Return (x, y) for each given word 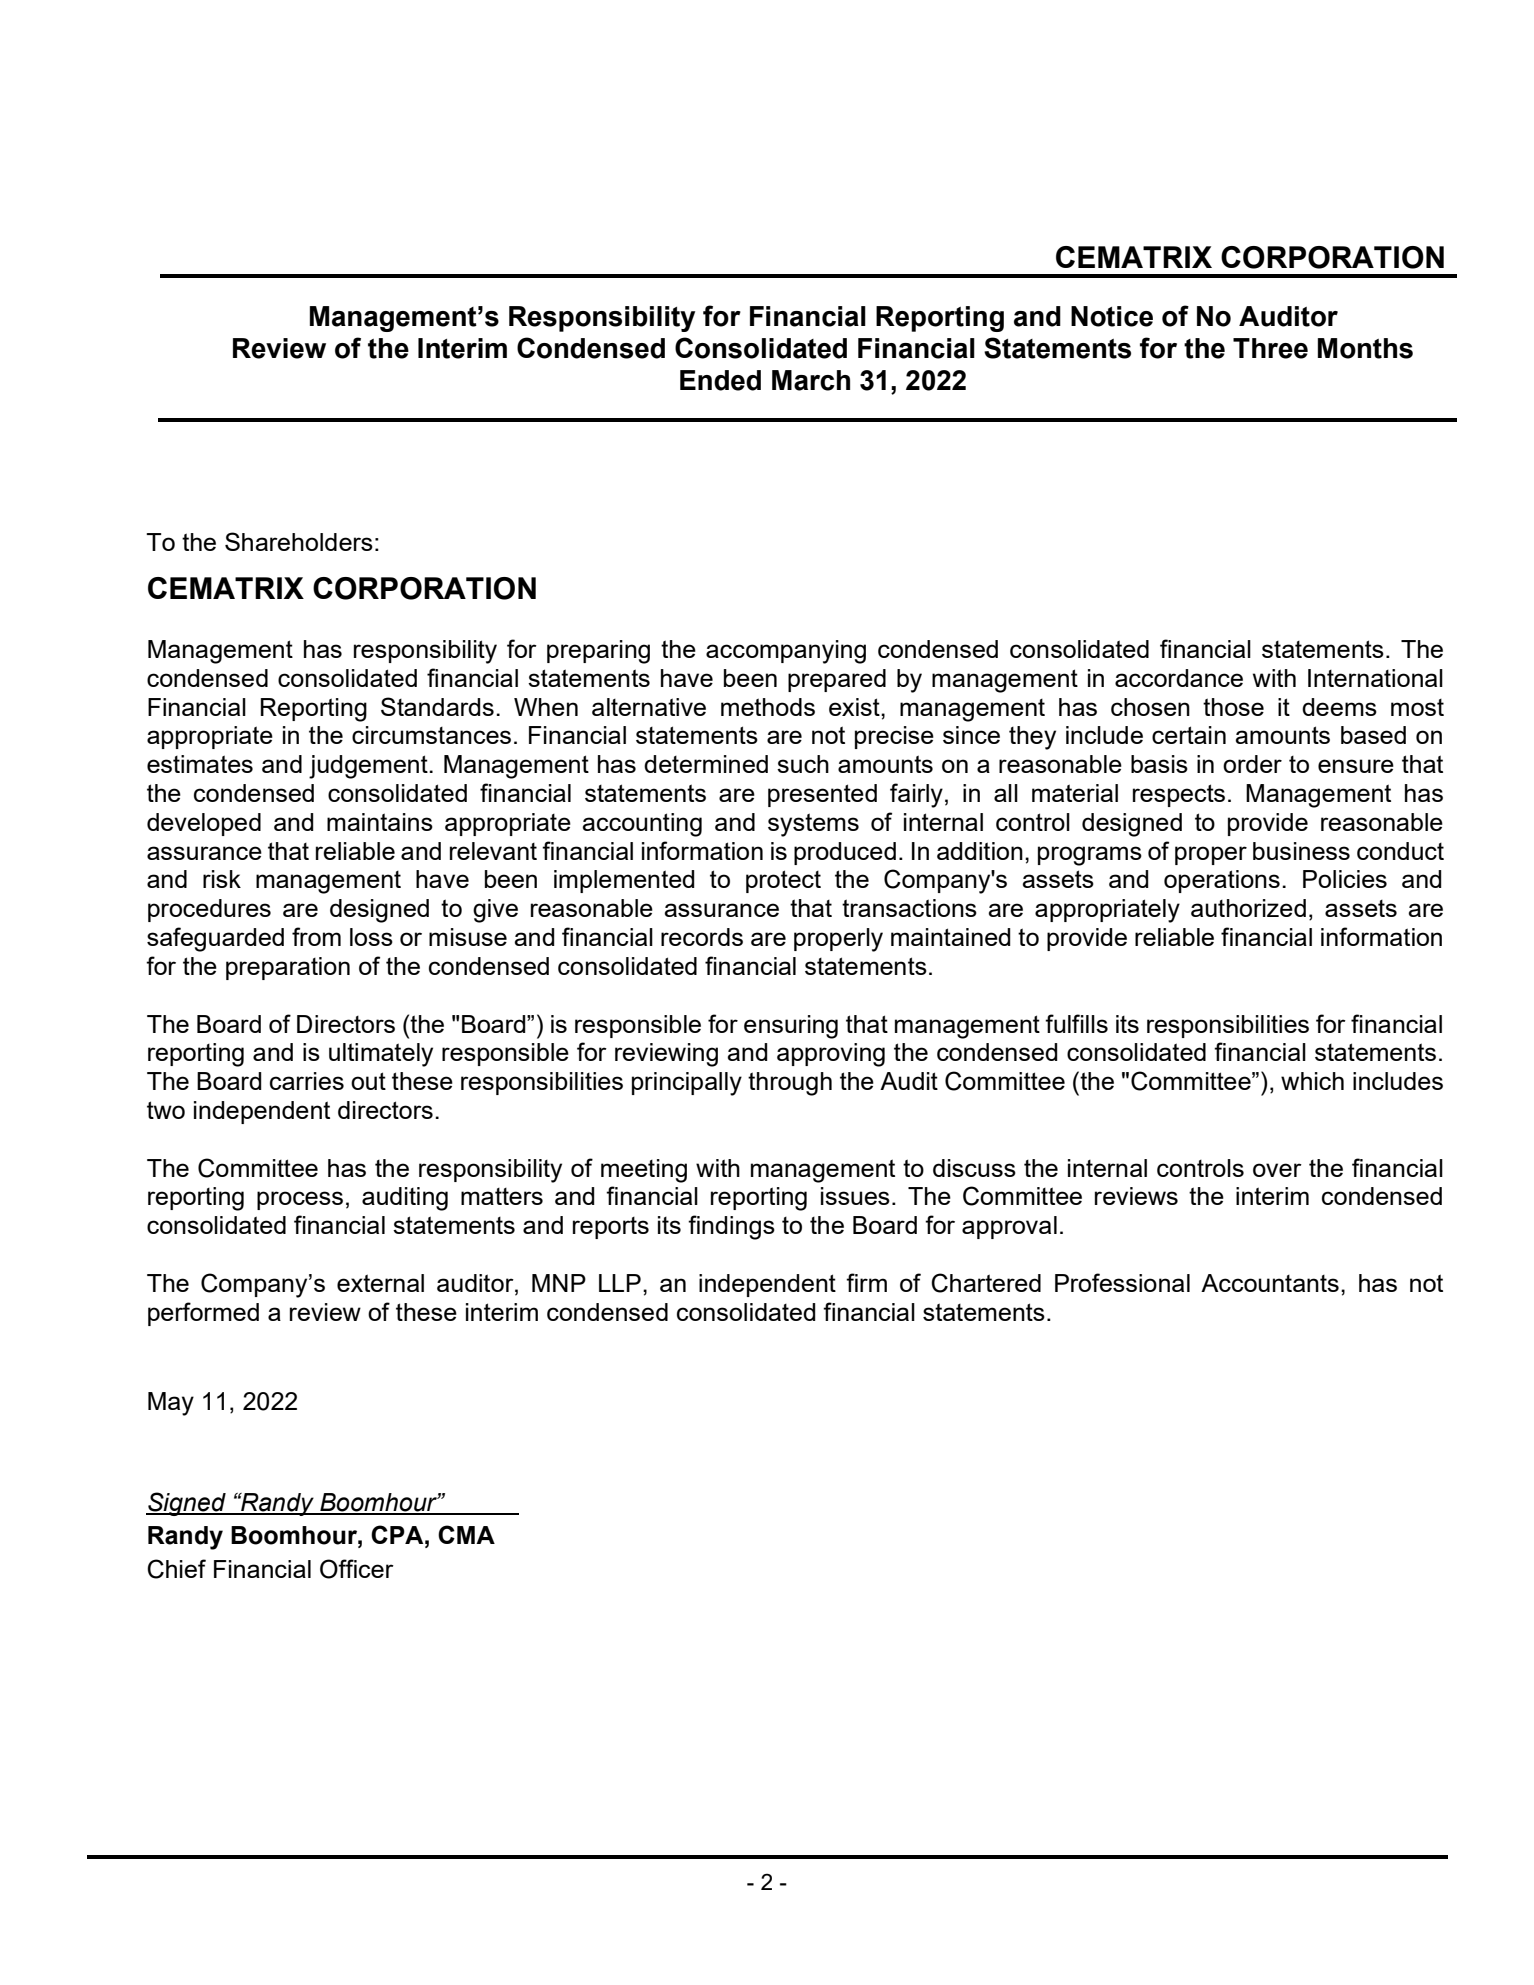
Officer (357, 1569)
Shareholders (299, 541)
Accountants (1270, 1283)
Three (1270, 348)
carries (307, 1081)
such (803, 764)
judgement (369, 767)
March (811, 380)
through (790, 1084)
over (1277, 1170)
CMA (466, 1534)
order (1252, 764)
